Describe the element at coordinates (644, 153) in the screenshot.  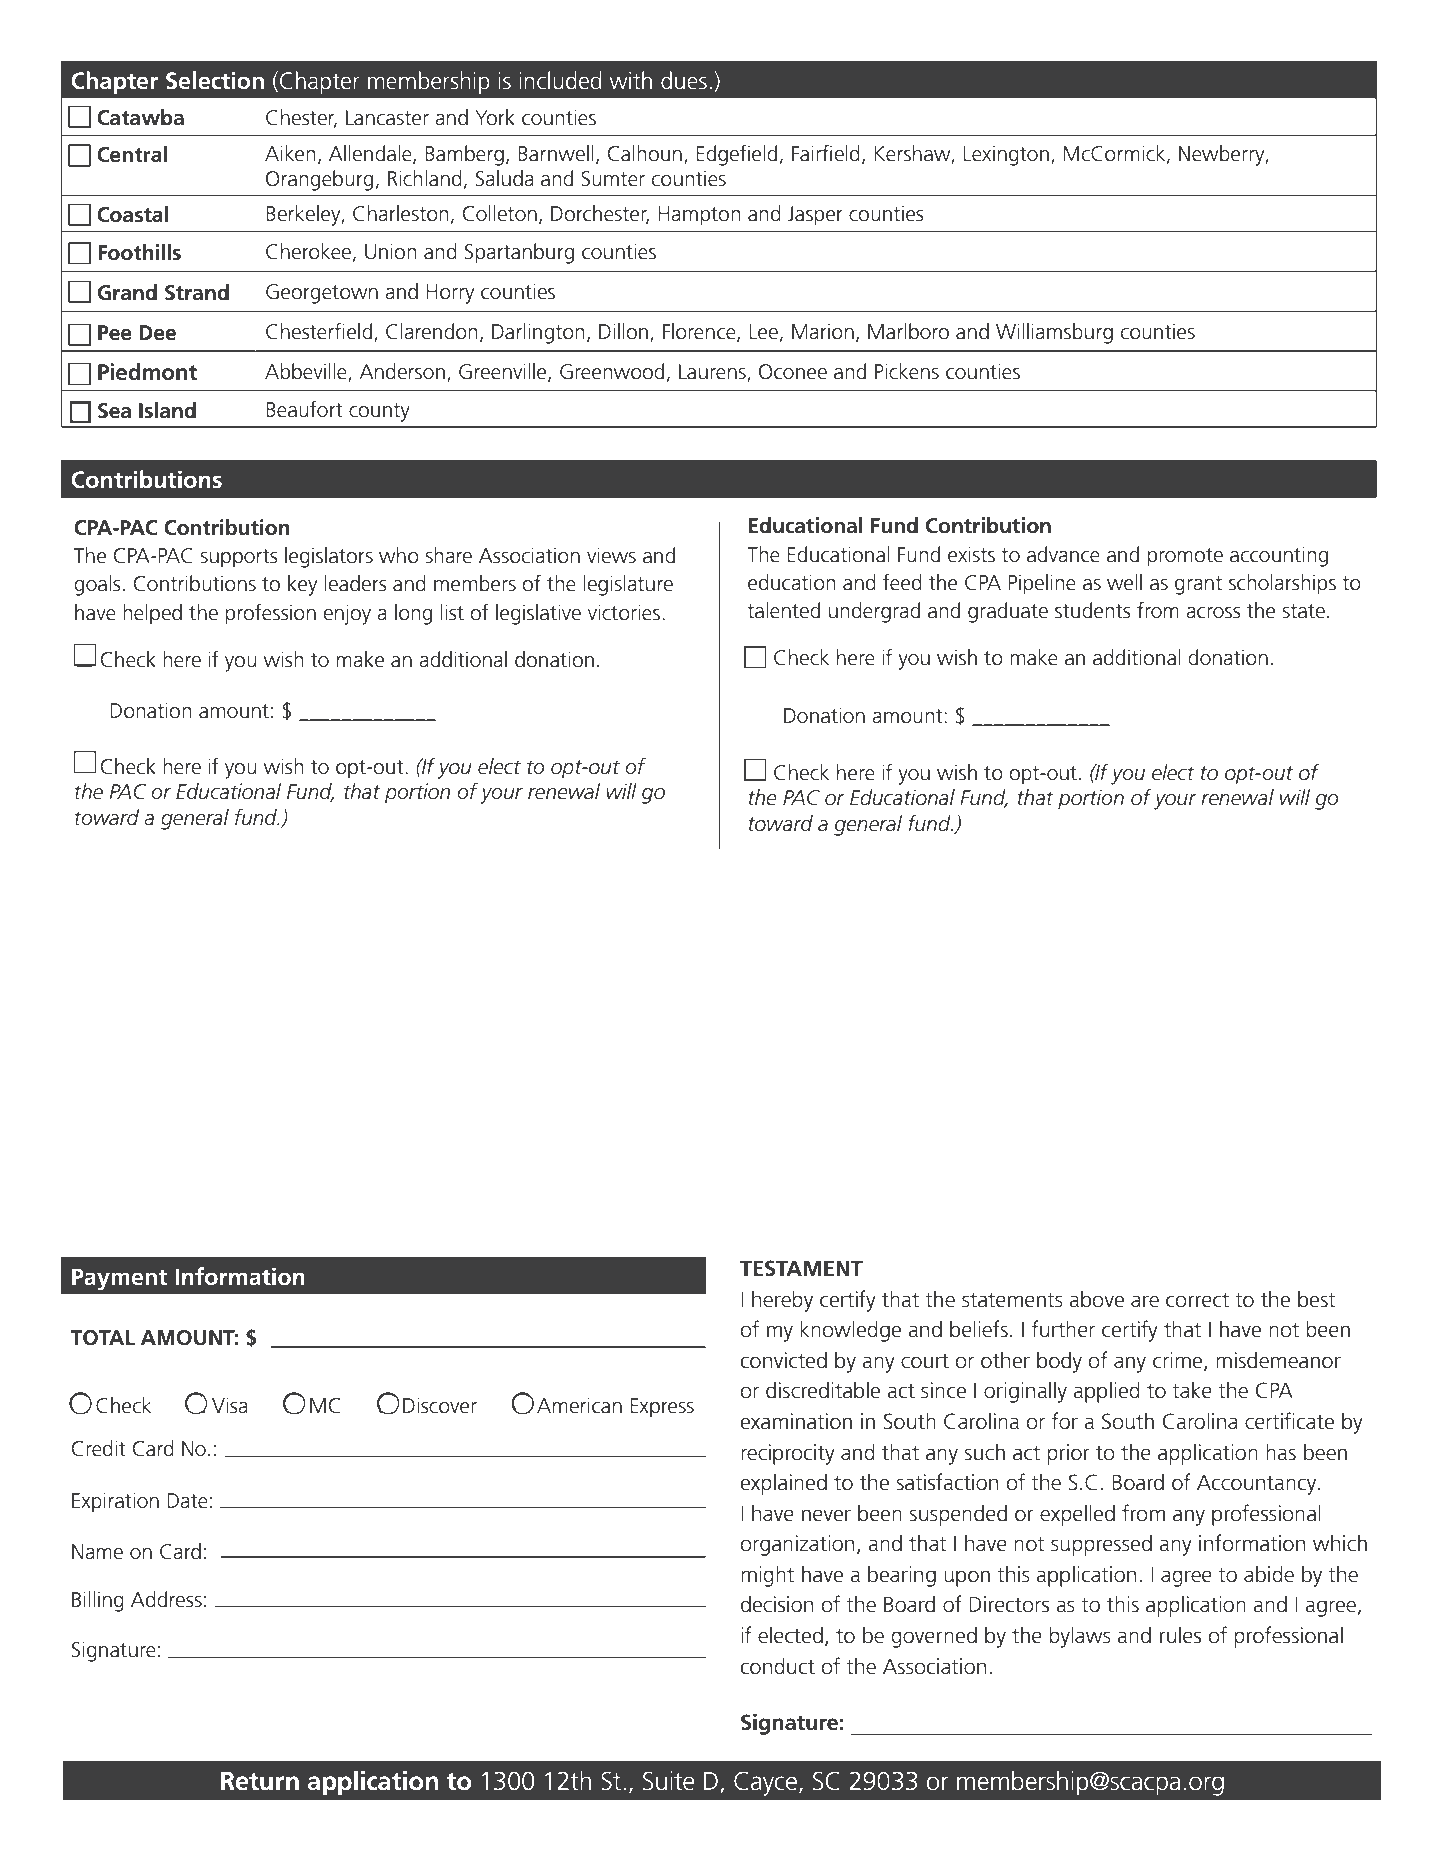
I see `Calhoun` at that location.
